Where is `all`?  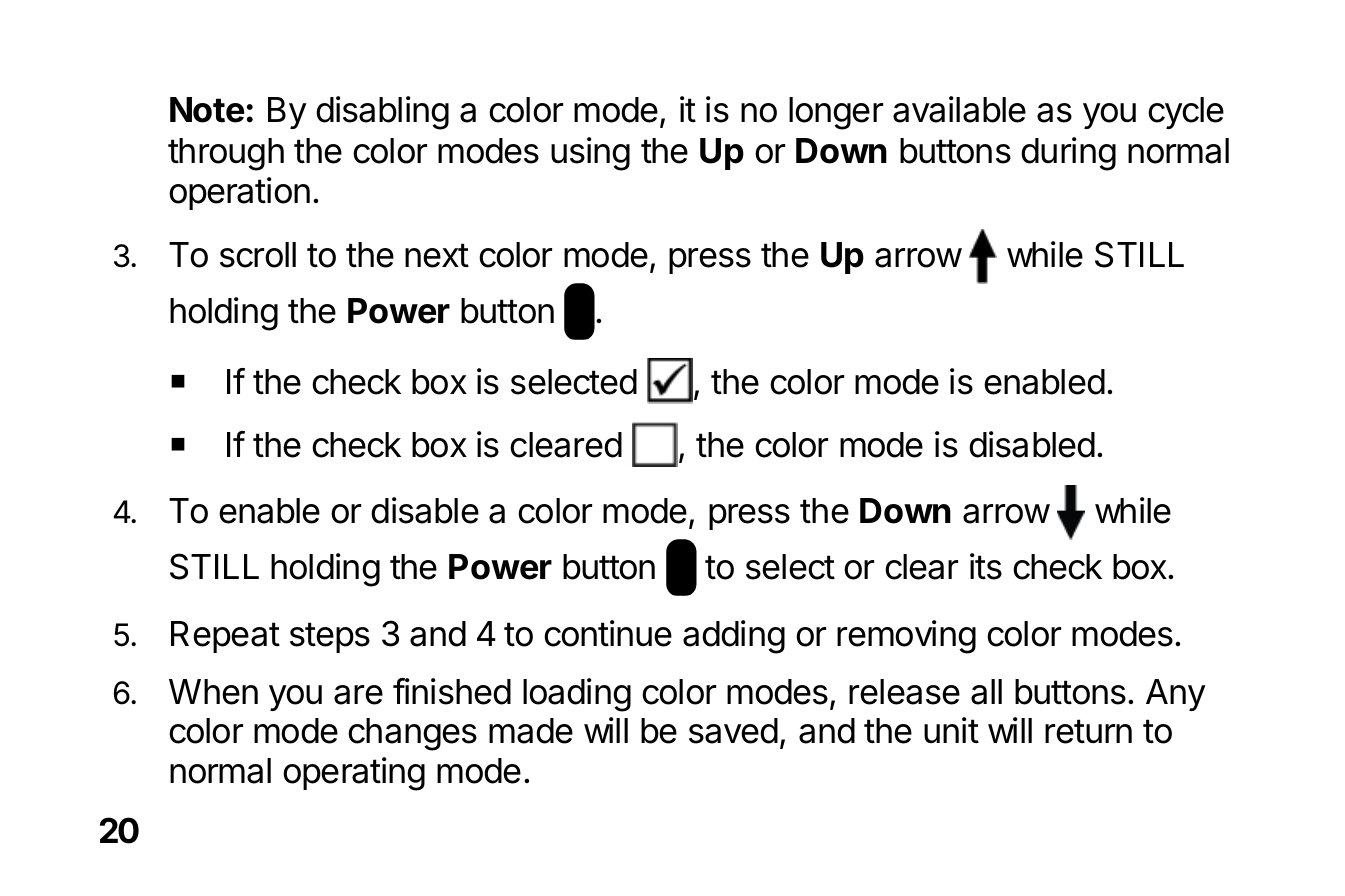
all is located at coordinates (986, 692).
